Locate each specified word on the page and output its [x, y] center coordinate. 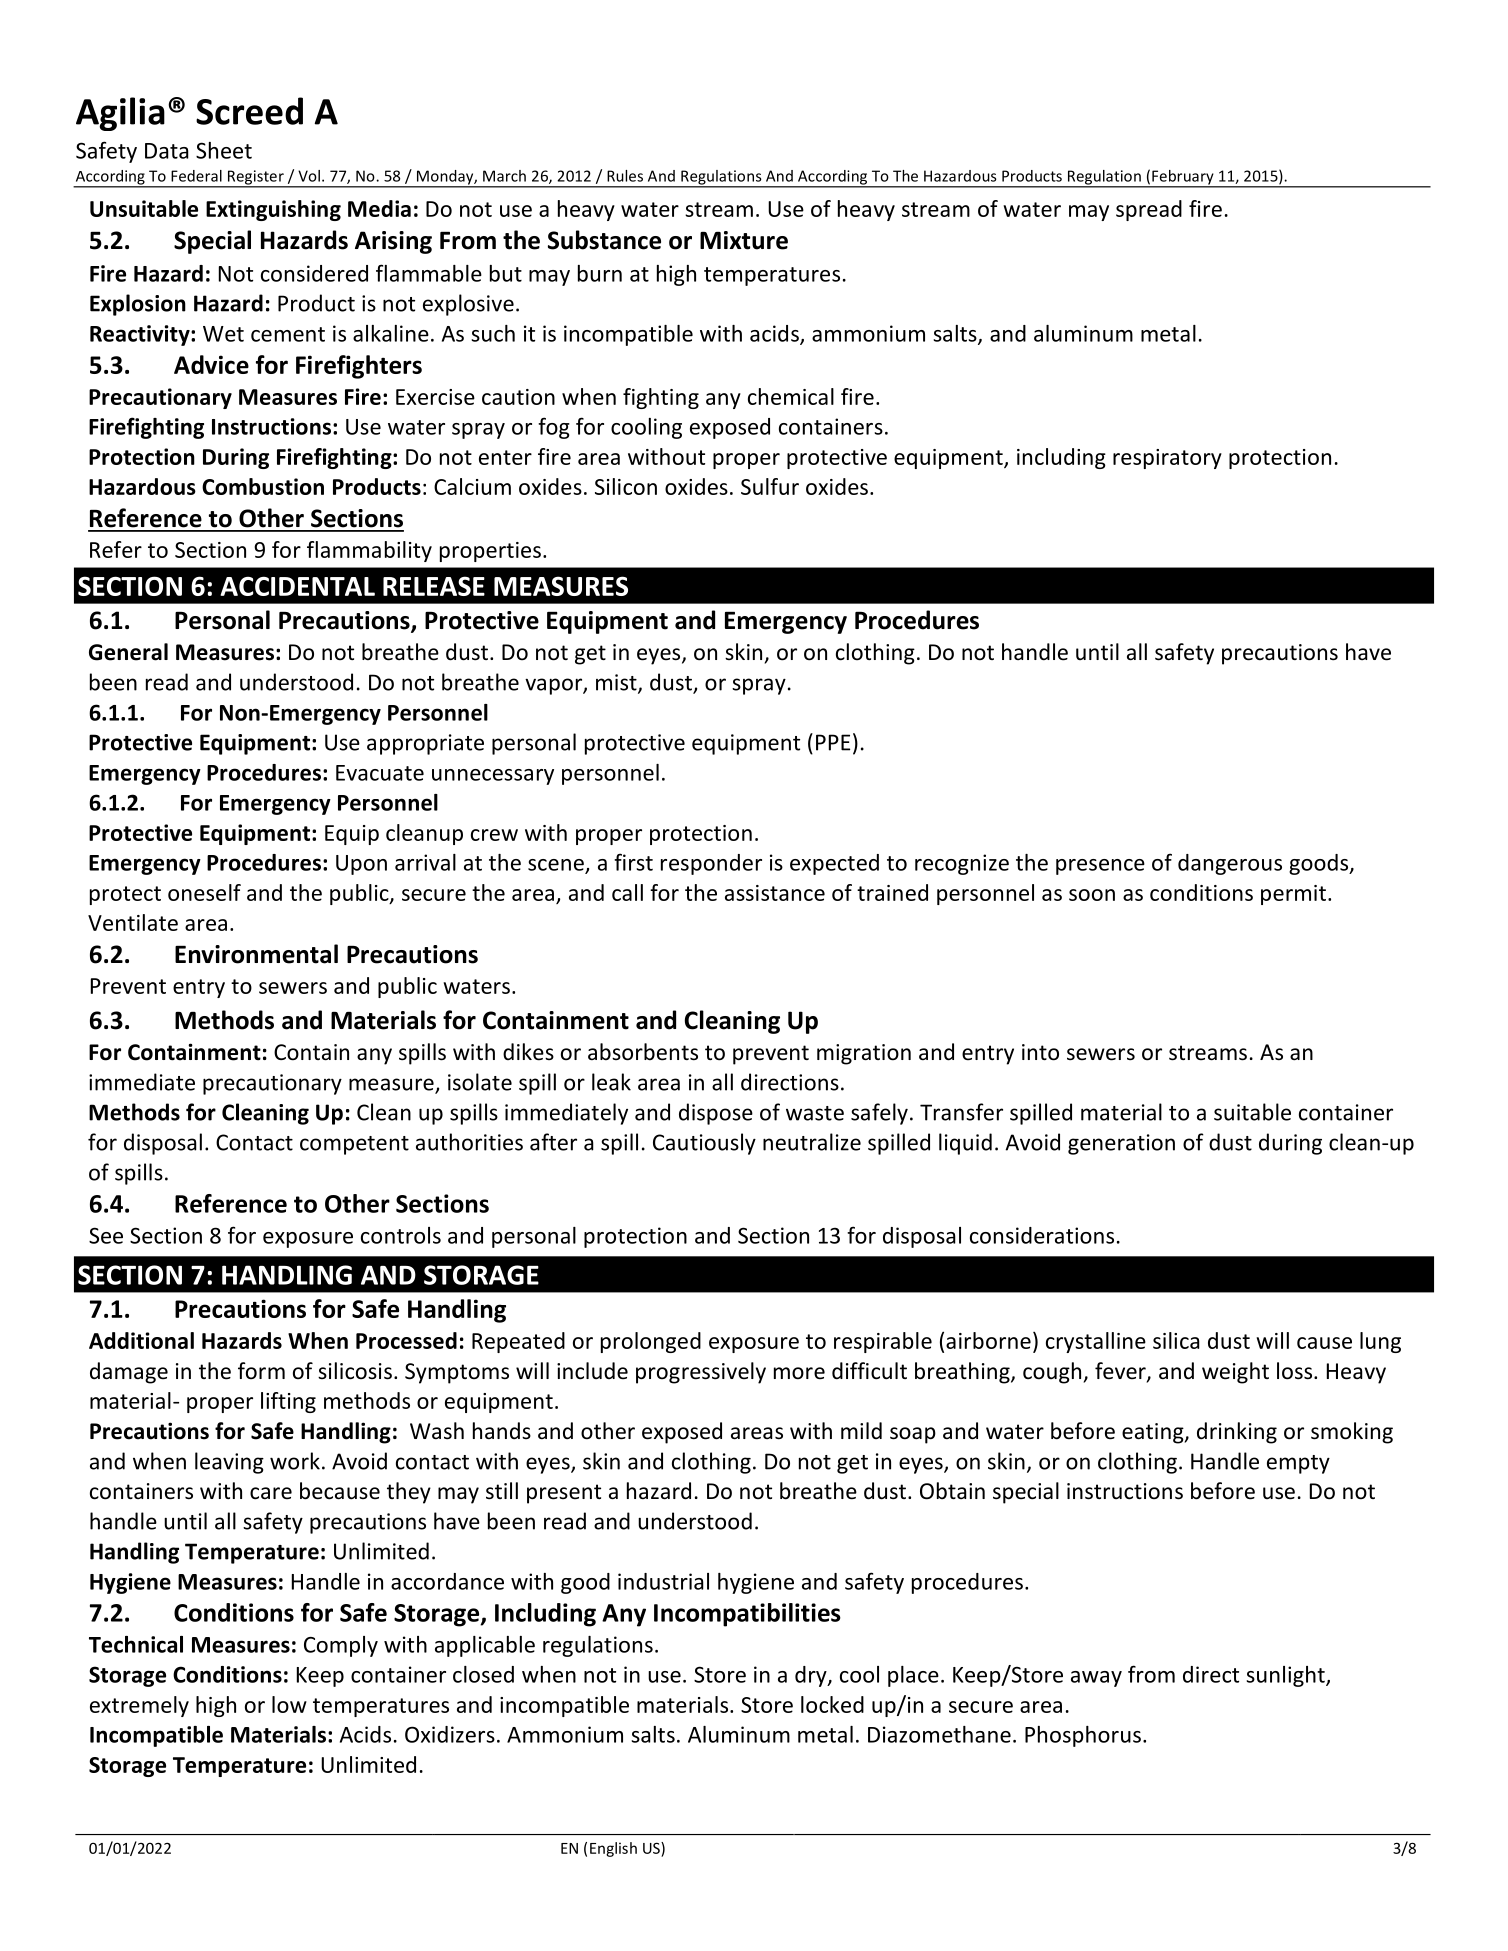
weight [1235, 1373]
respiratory [1167, 459]
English [613, 1849]
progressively [701, 1373]
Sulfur [770, 486]
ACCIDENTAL [297, 586]
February [1183, 178]
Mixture [744, 240]
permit [1293, 895]
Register [255, 178]
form [261, 1371]
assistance [775, 893]
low [289, 1704]
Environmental [256, 954]
